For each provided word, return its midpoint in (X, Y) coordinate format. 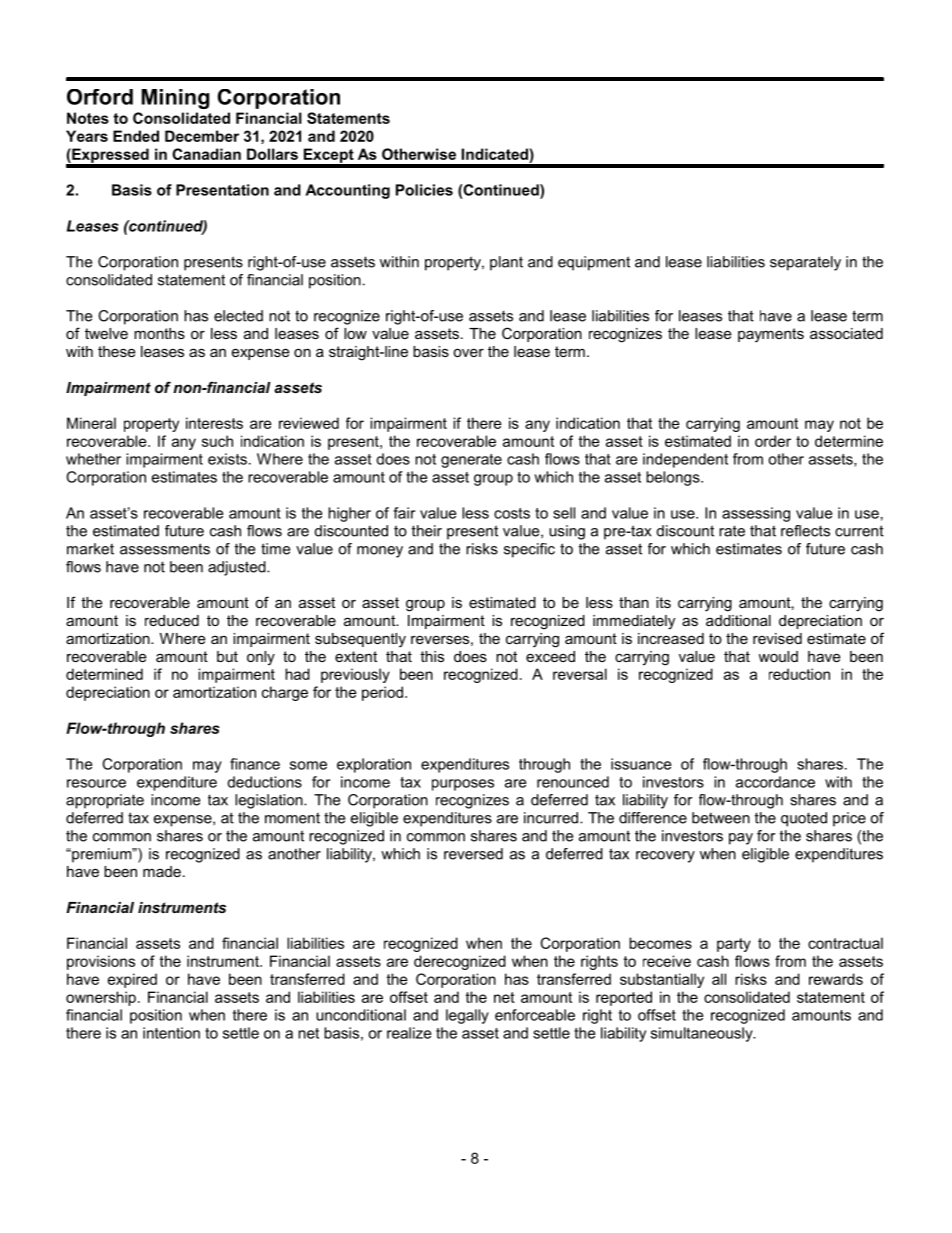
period (382, 693)
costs (512, 513)
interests (214, 423)
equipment (594, 263)
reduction (799, 674)
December (202, 136)
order (773, 441)
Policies (424, 190)
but (227, 656)
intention (171, 1033)
